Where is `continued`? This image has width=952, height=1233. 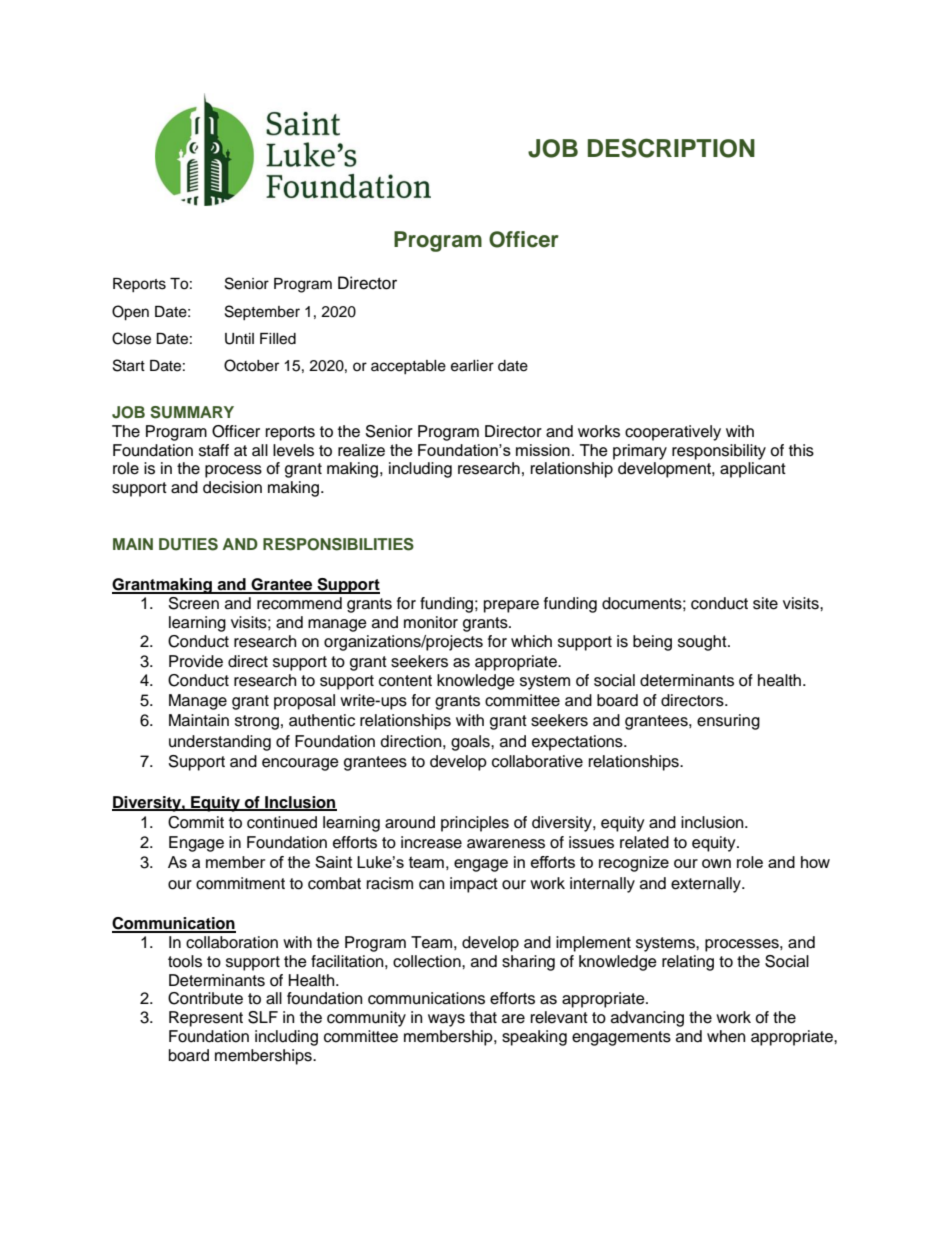
continued is located at coordinates (282, 822).
